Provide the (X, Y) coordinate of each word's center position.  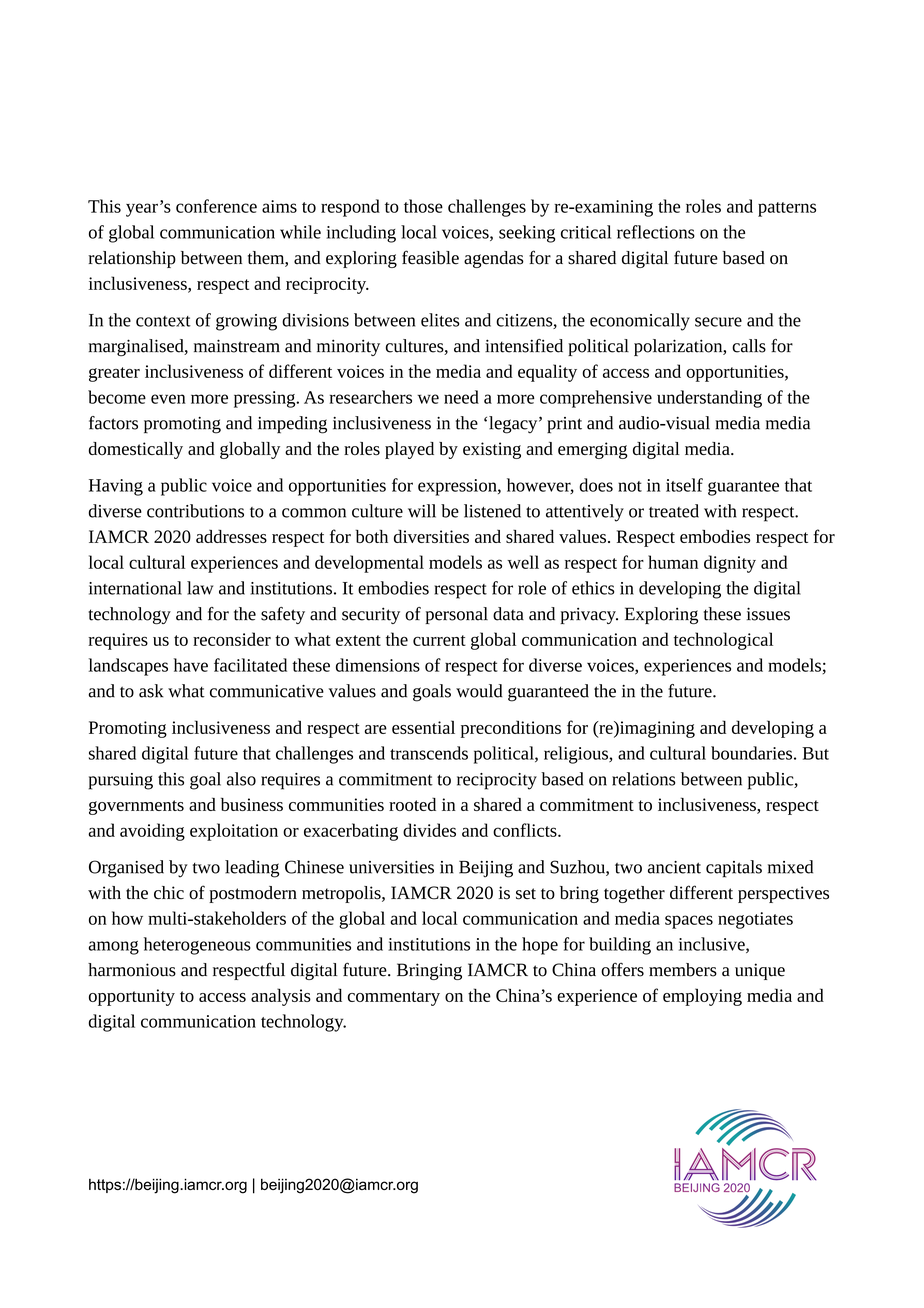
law (200, 588)
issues (768, 614)
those (423, 206)
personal (456, 615)
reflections (656, 232)
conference (216, 206)
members (683, 970)
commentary (394, 998)
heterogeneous (197, 946)
